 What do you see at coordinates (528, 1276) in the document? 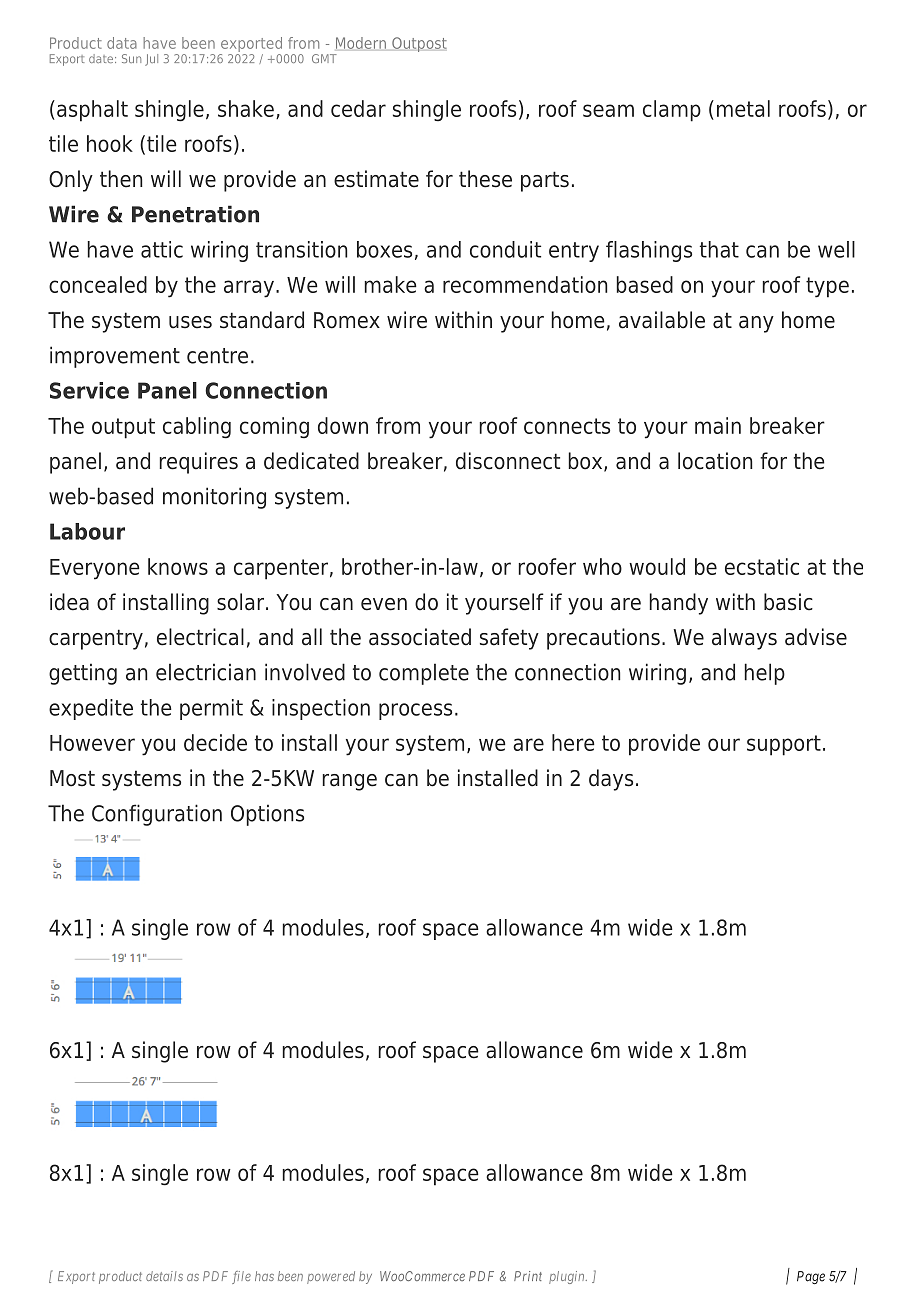
I see `Print` at bounding box center [528, 1276].
